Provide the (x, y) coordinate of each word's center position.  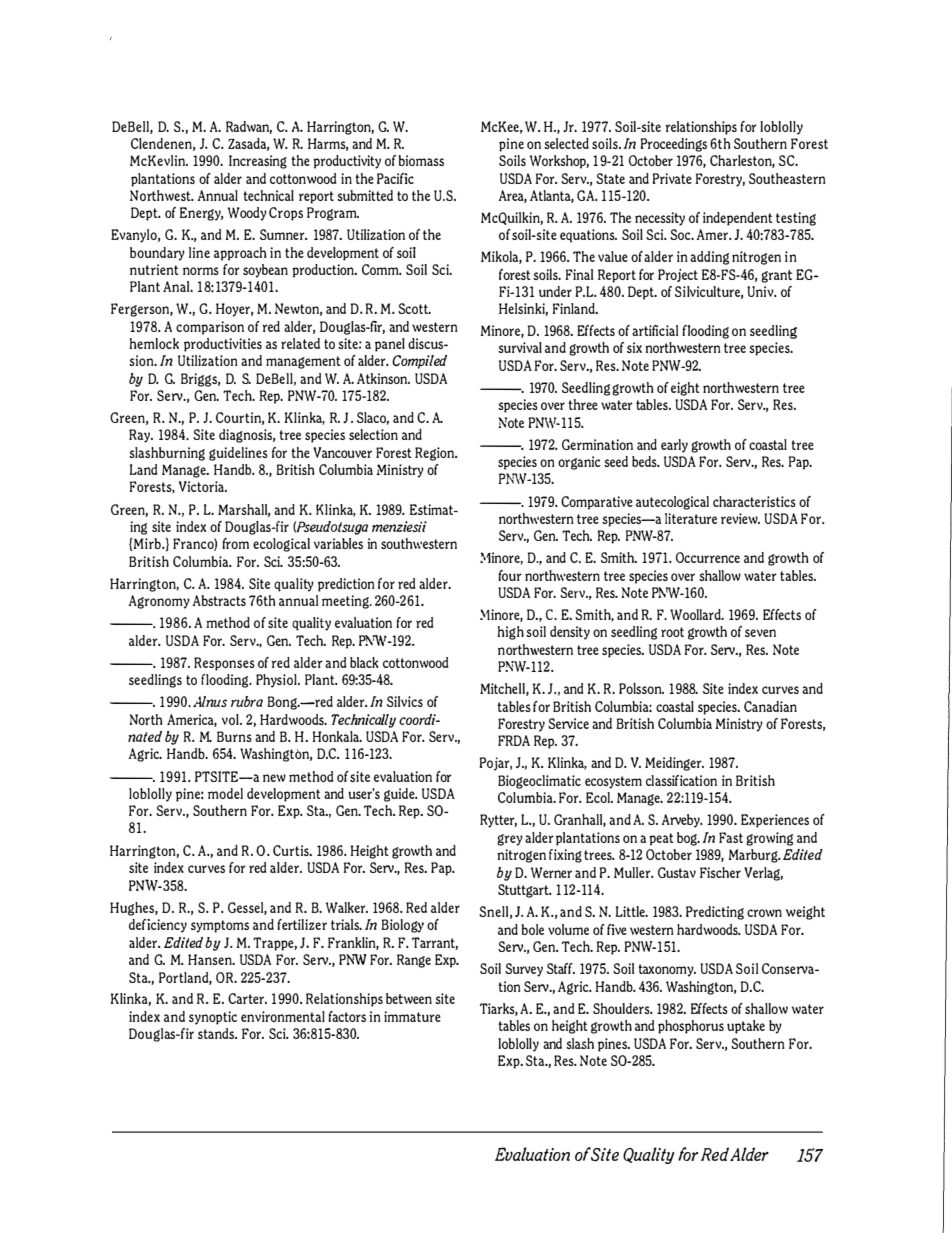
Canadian (770, 706)
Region (436, 454)
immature (412, 1016)
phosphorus (691, 1027)
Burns (234, 736)
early (674, 446)
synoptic (213, 1018)
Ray (141, 436)
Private (672, 178)
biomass (421, 160)
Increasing (258, 162)
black (364, 662)
